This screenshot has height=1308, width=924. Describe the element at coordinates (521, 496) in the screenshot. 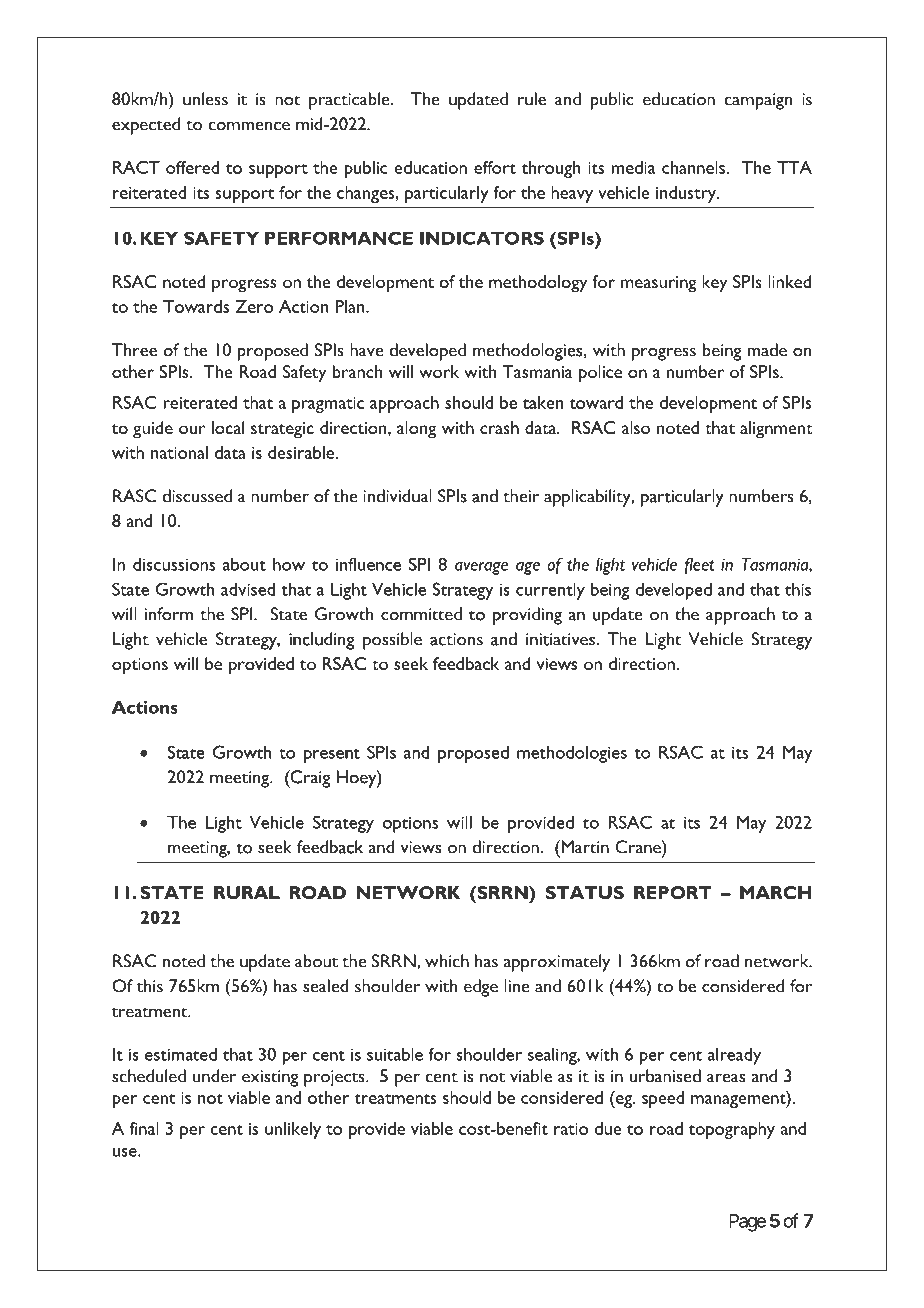

I see `their` at that location.
